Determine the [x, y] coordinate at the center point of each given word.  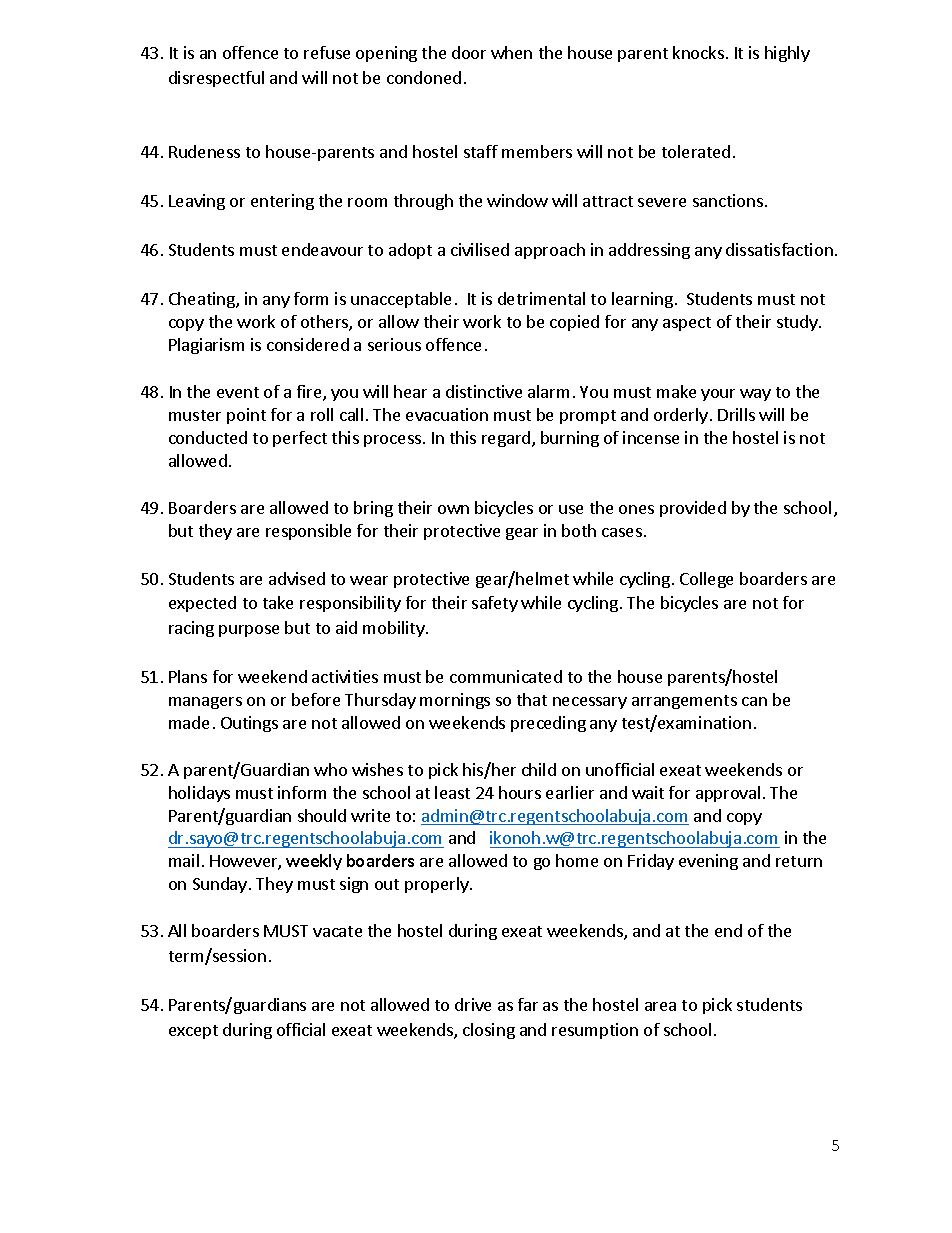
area [660, 1006]
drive [473, 1004]
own [453, 509]
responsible [308, 532]
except [193, 1032]
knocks [698, 52]
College [706, 580]
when [511, 52]
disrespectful [216, 79]
